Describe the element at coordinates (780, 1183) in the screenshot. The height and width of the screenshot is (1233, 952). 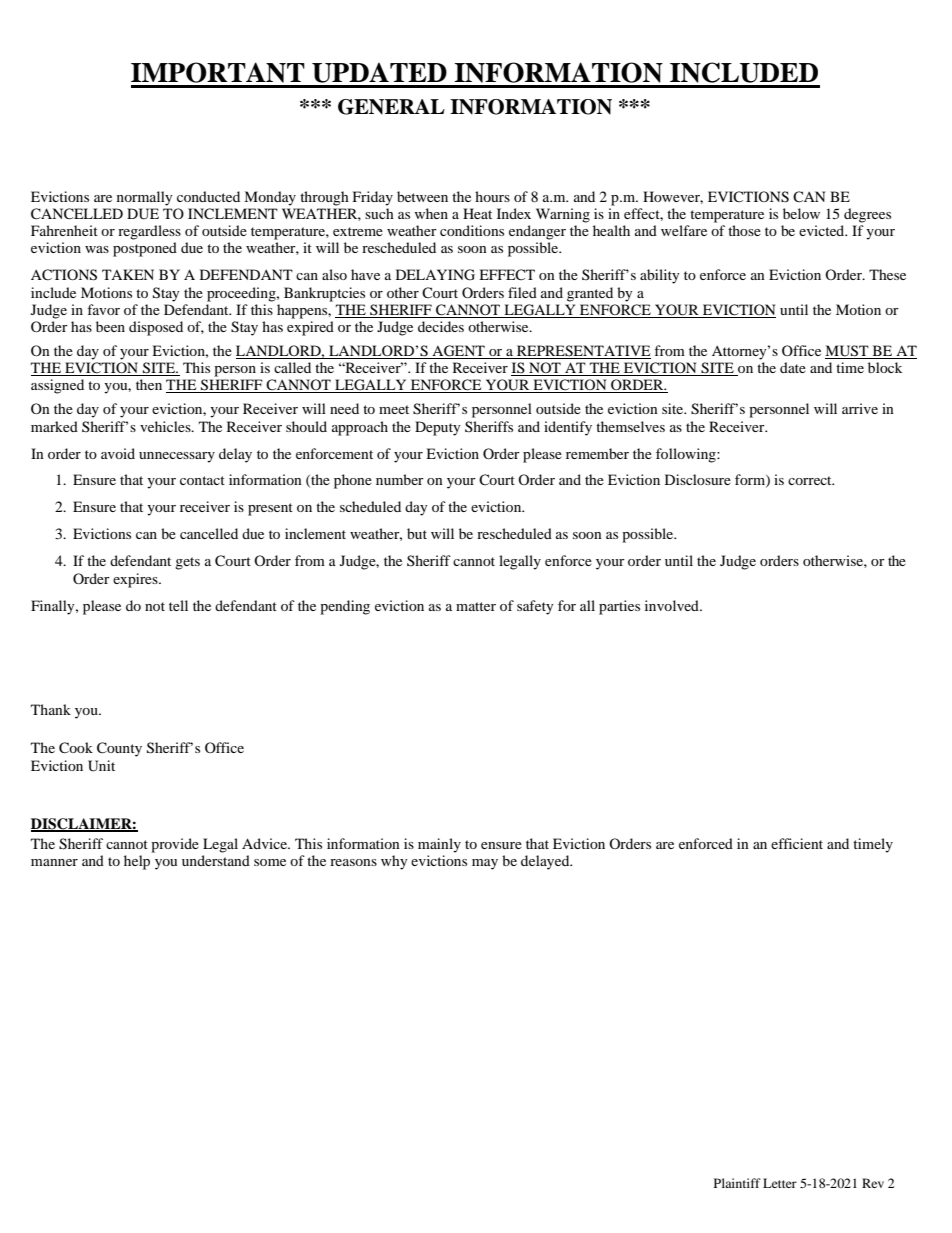
I see `Letter` at that location.
